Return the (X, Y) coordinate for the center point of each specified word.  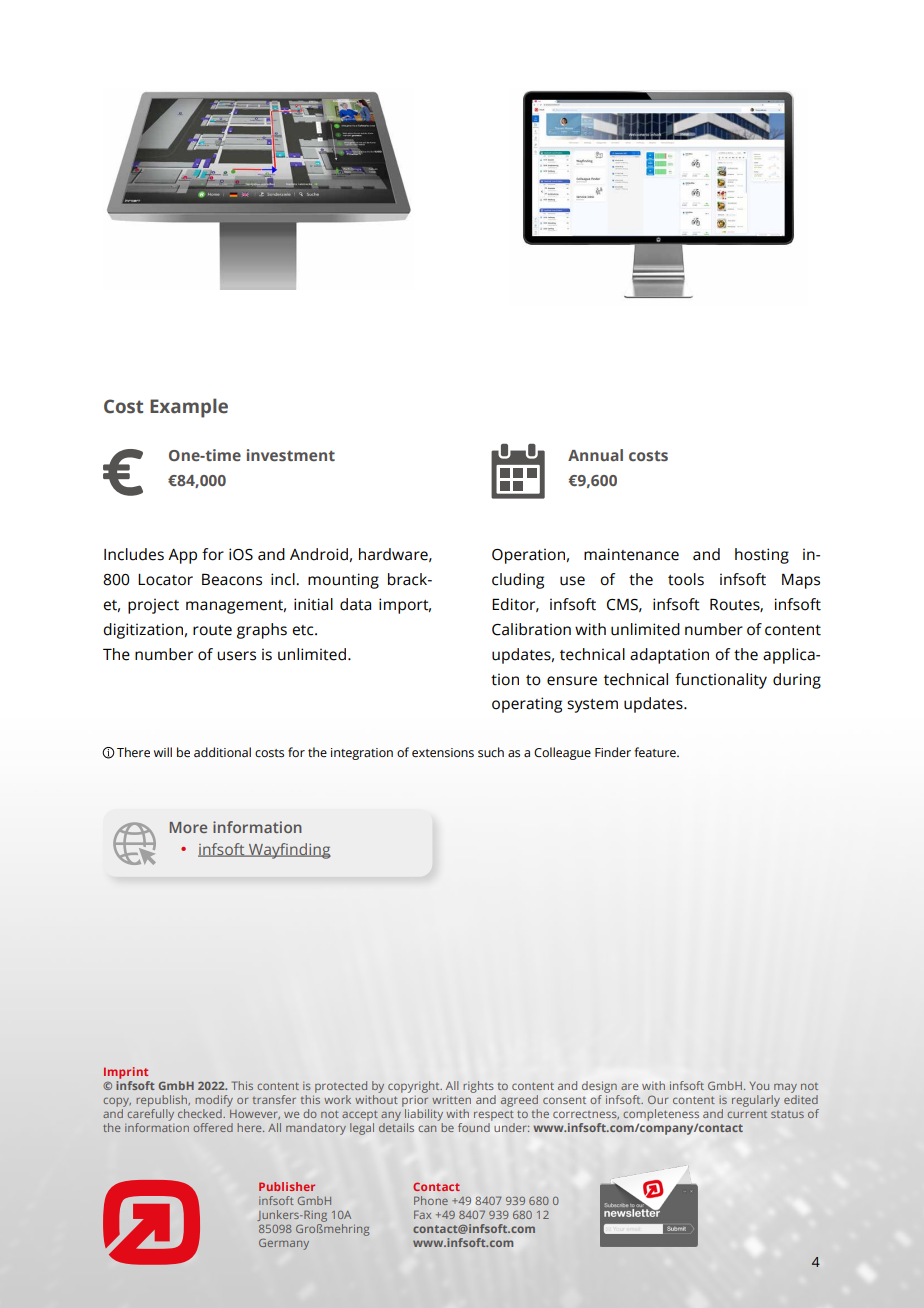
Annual (595, 455)
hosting (762, 556)
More (188, 827)
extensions (443, 753)
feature (656, 752)
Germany (284, 1244)
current (747, 1114)
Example (189, 408)
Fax (422, 1214)
